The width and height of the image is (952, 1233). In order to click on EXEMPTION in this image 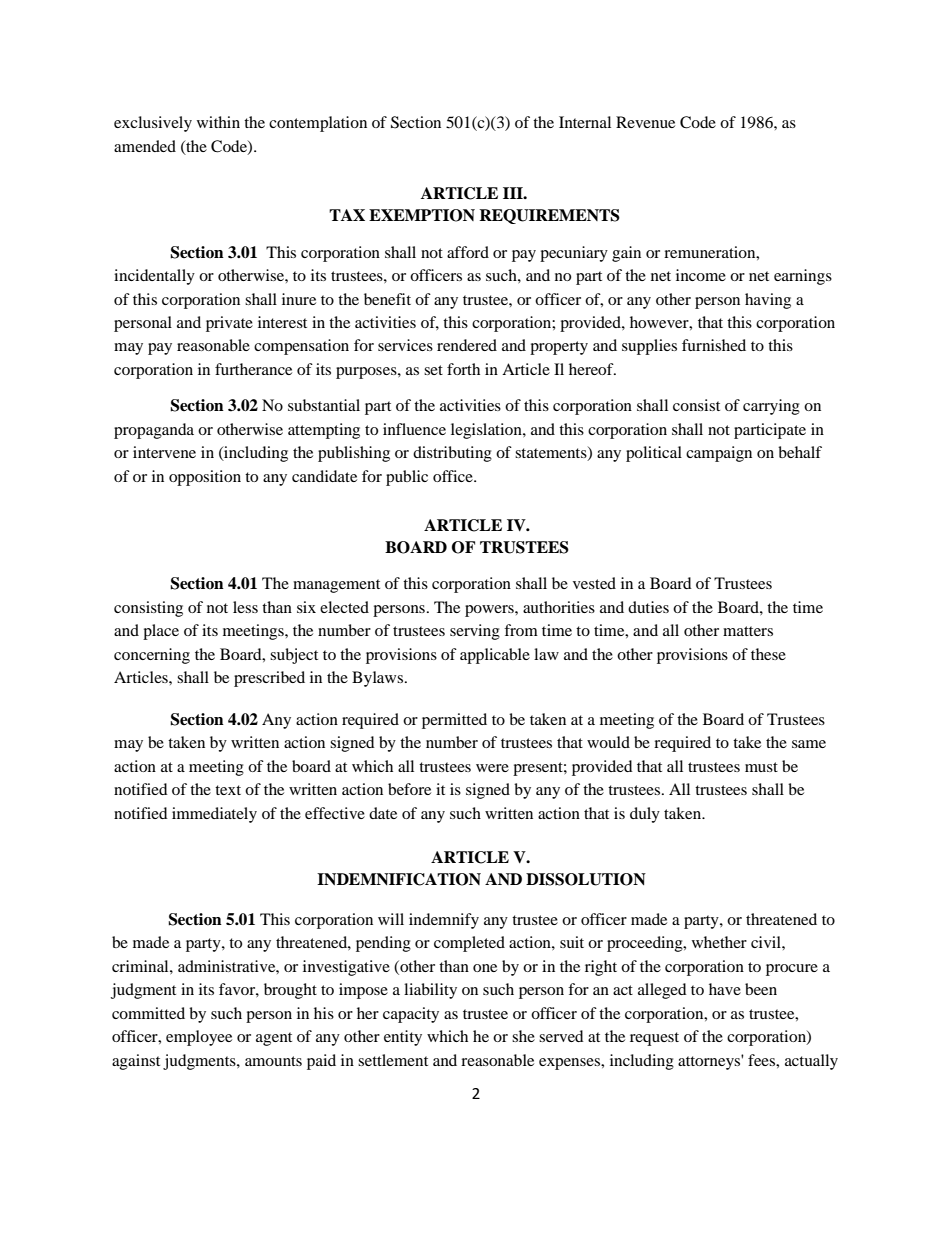, I will do `click(422, 215)`.
